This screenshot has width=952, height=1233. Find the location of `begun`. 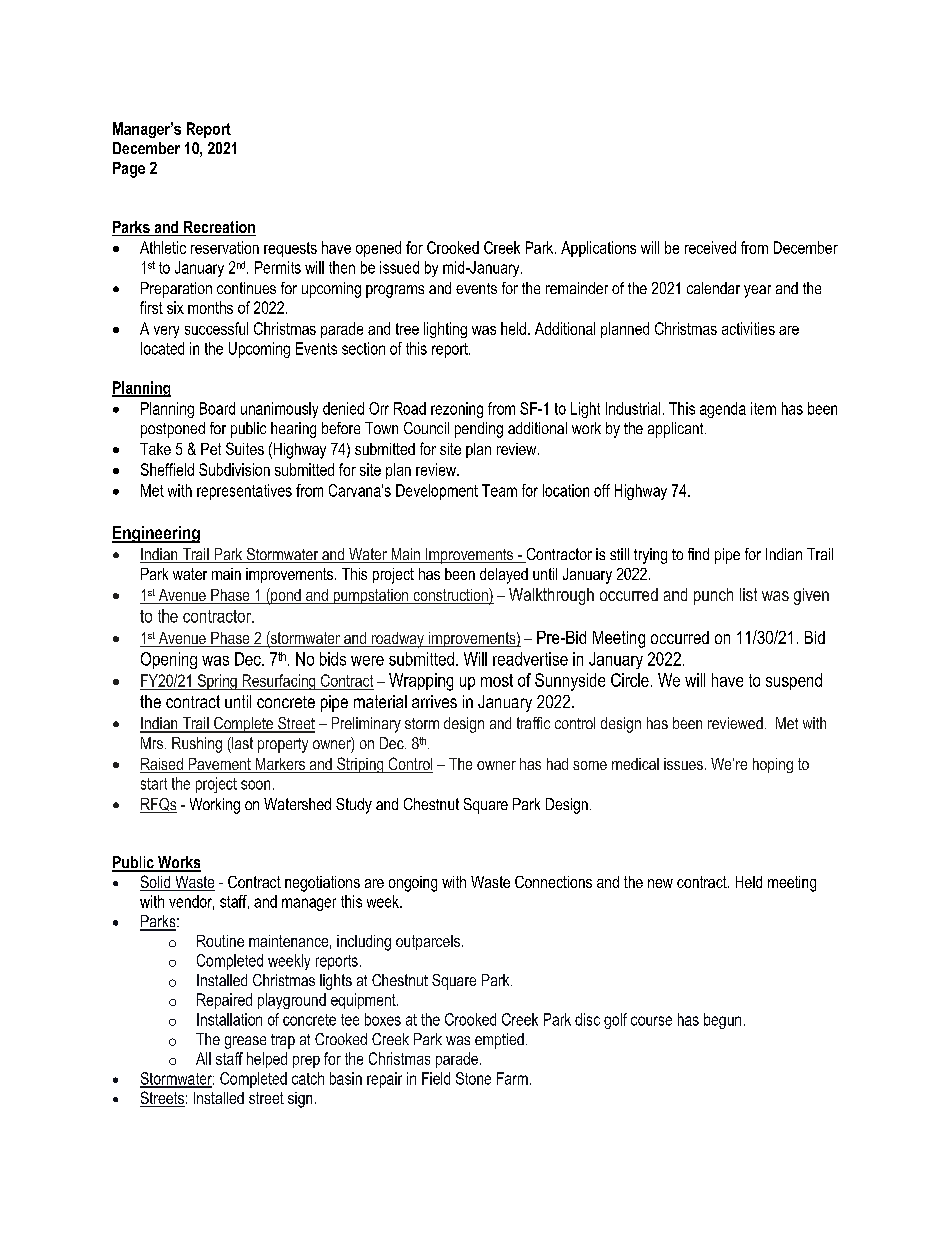

begun is located at coordinates (722, 1021).
